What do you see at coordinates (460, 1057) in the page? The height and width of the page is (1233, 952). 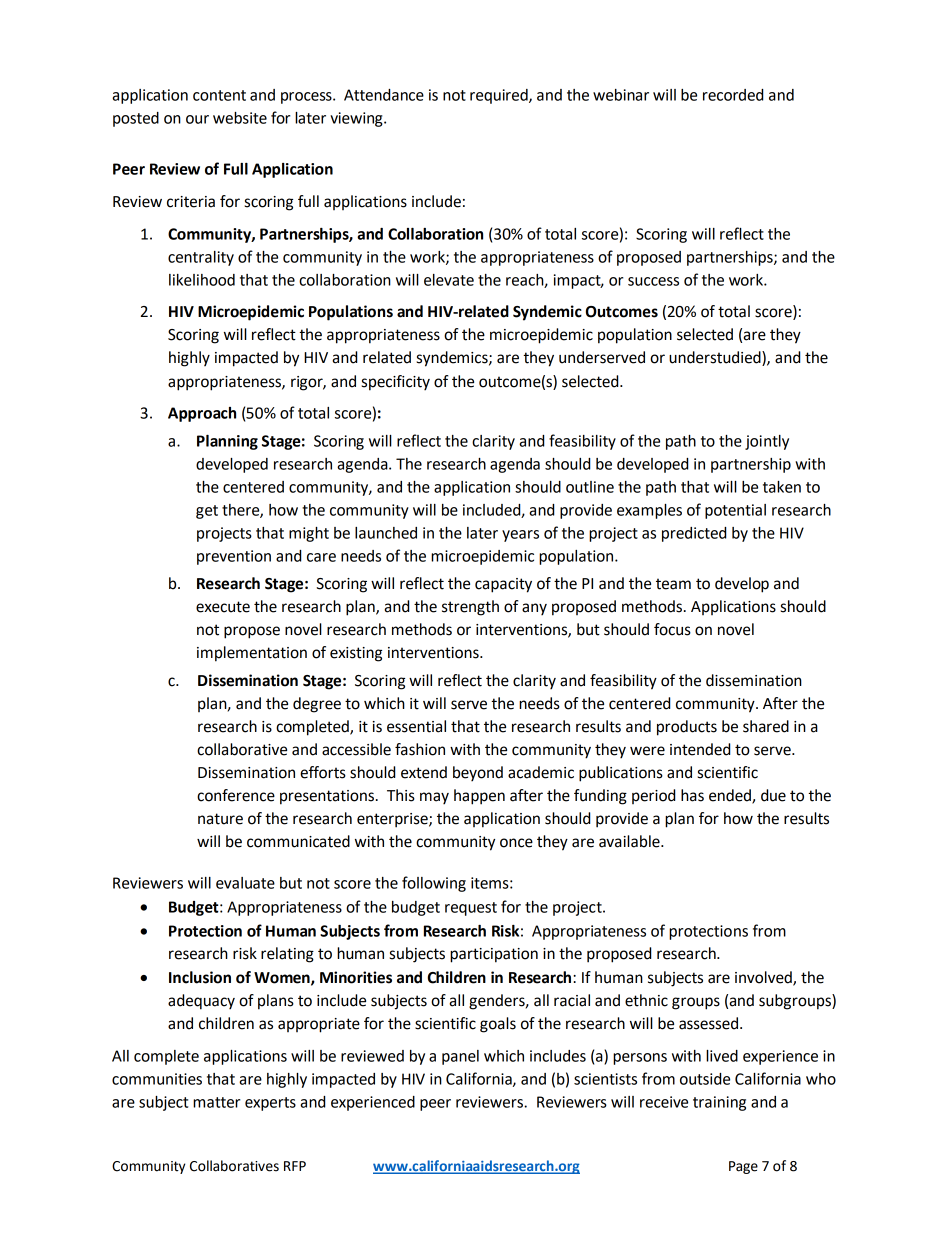 I see `panel` at bounding box center [460, 1057].
